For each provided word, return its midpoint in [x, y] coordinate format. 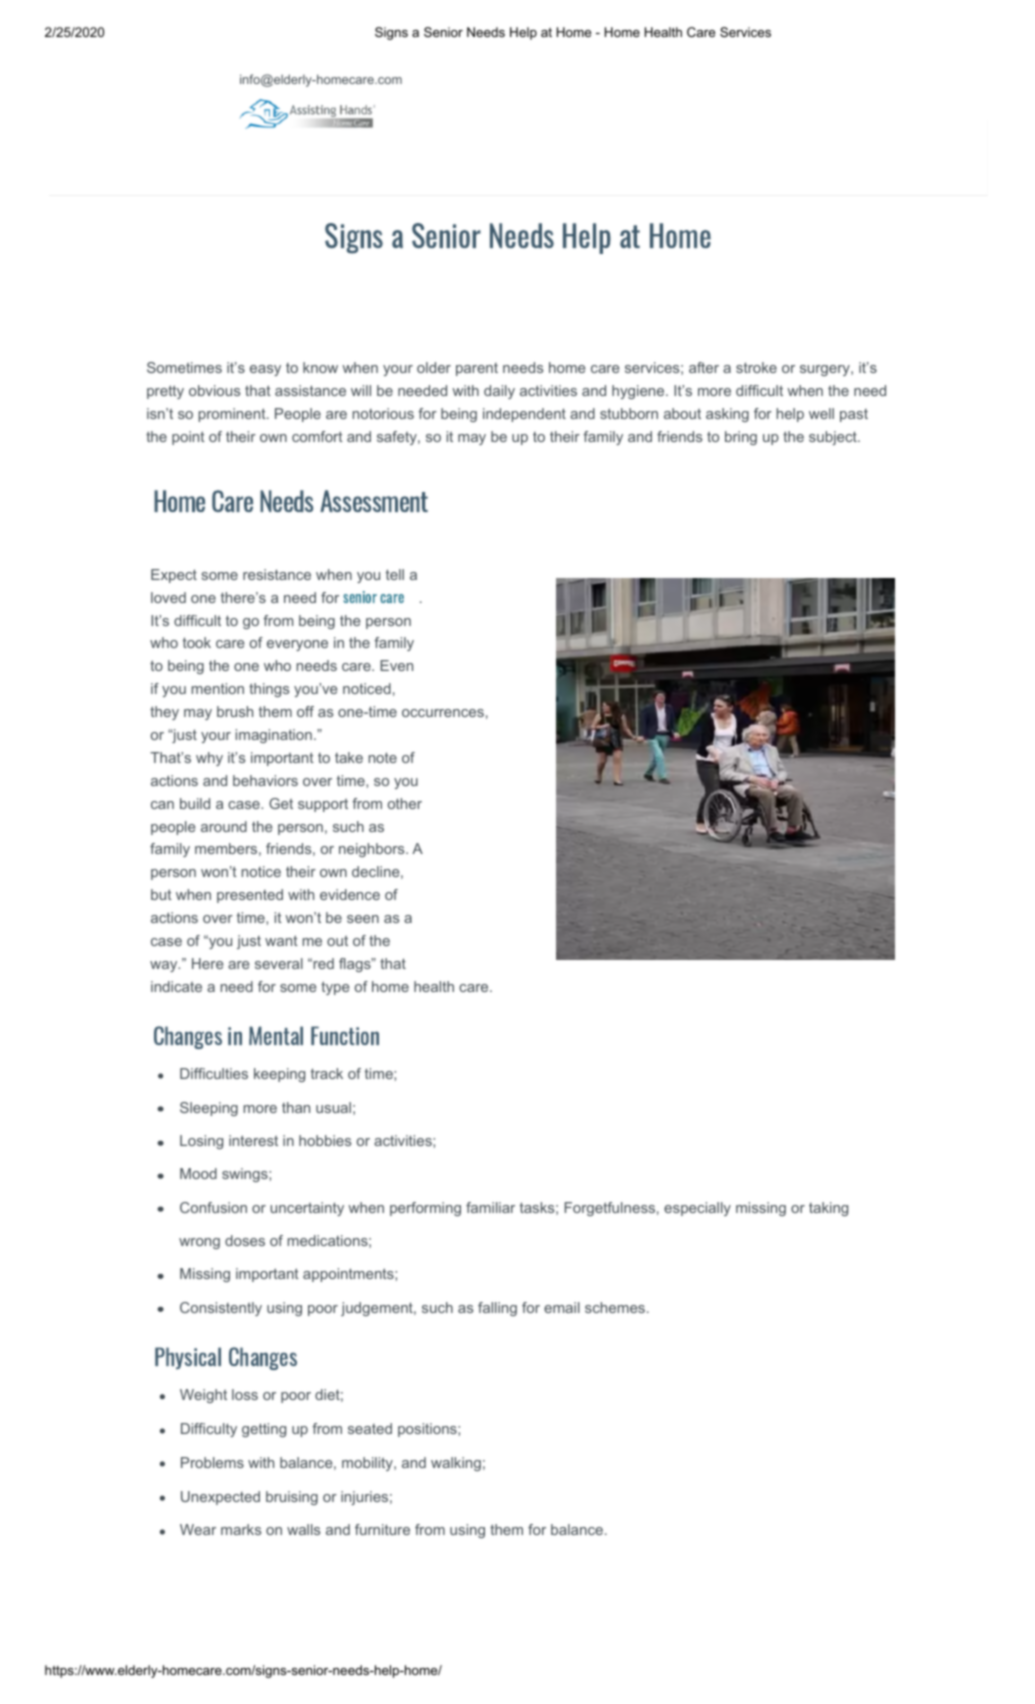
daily [499, 392]
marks [241, 1529]
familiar [490, 1207]
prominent [233, 415]
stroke [756, 367]
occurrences [443, 713]
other [405, 803]
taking [828, 1209]
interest [253, 1140]
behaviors [265, 780]
